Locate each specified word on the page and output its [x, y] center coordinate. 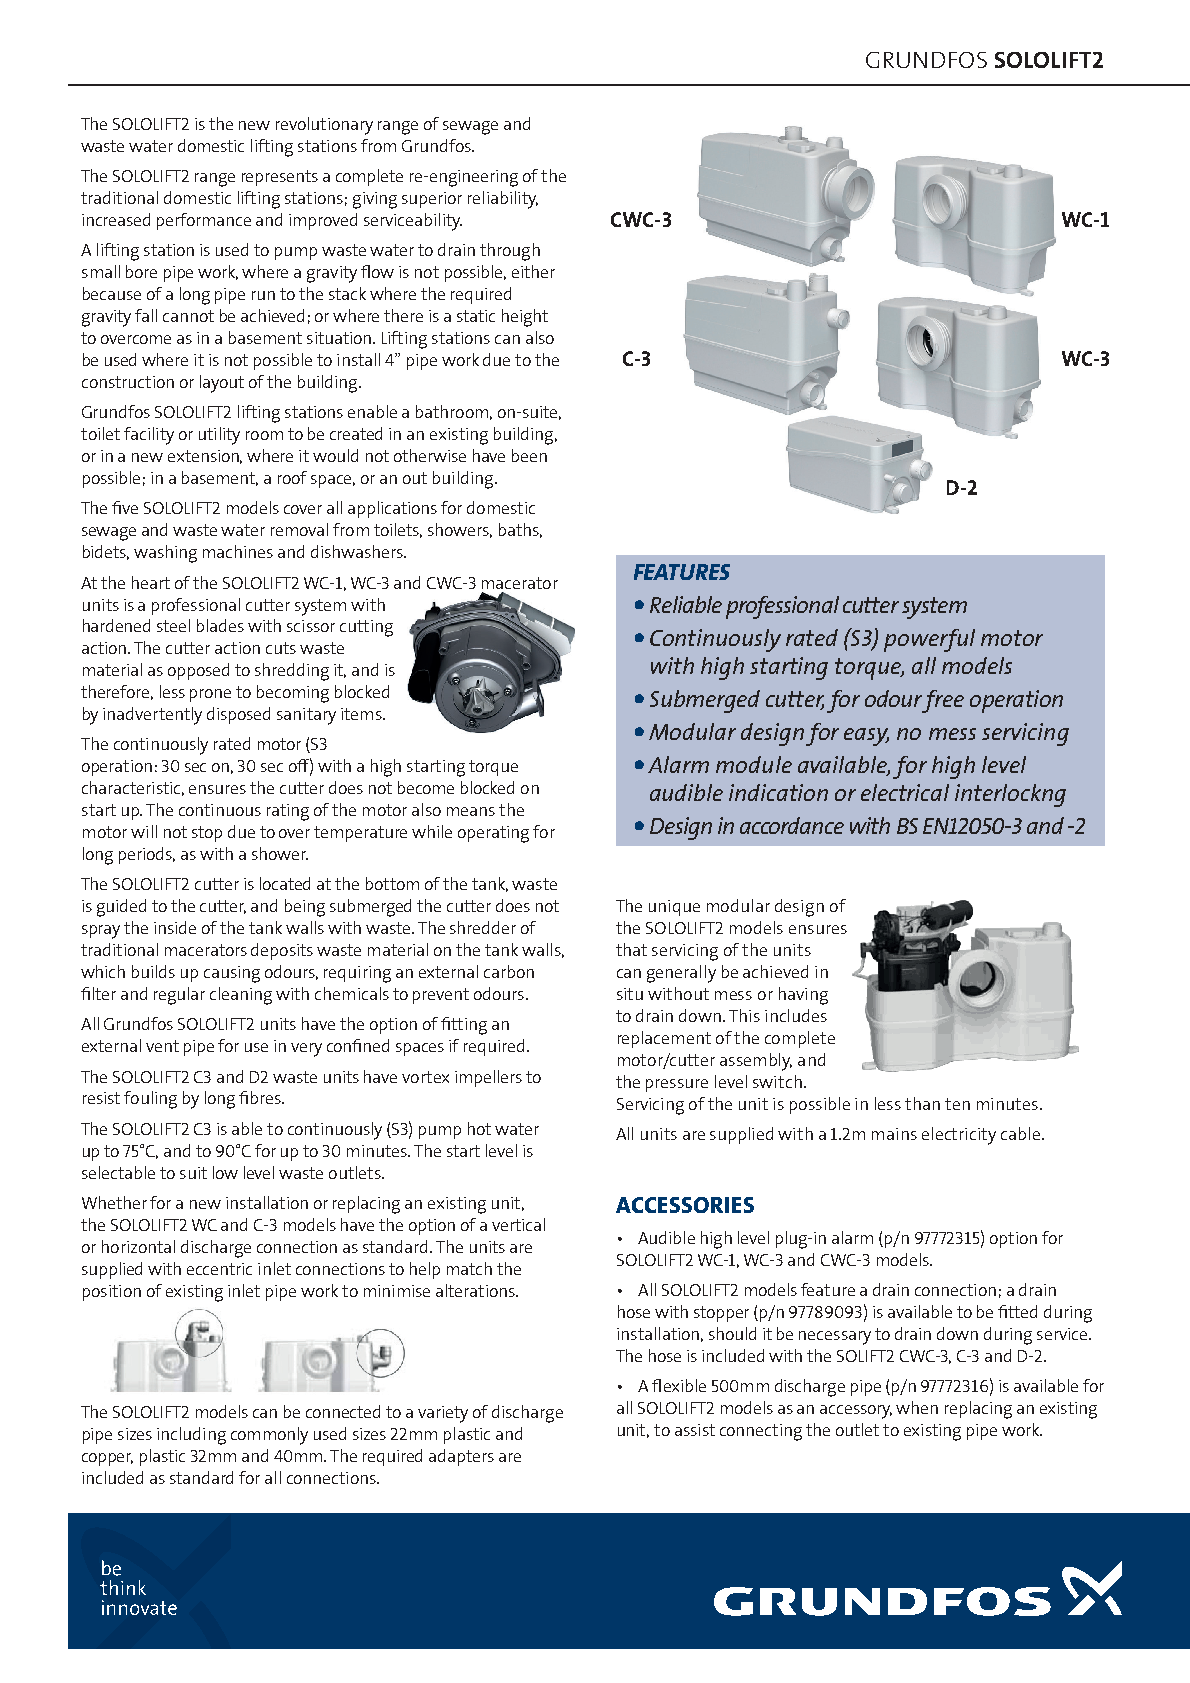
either [533, 271]
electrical [905, 792]
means [471, 811]
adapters [461, 1457]
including [191, 1436]
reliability [503, 200]
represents [280, 178]
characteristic [133, 788]
